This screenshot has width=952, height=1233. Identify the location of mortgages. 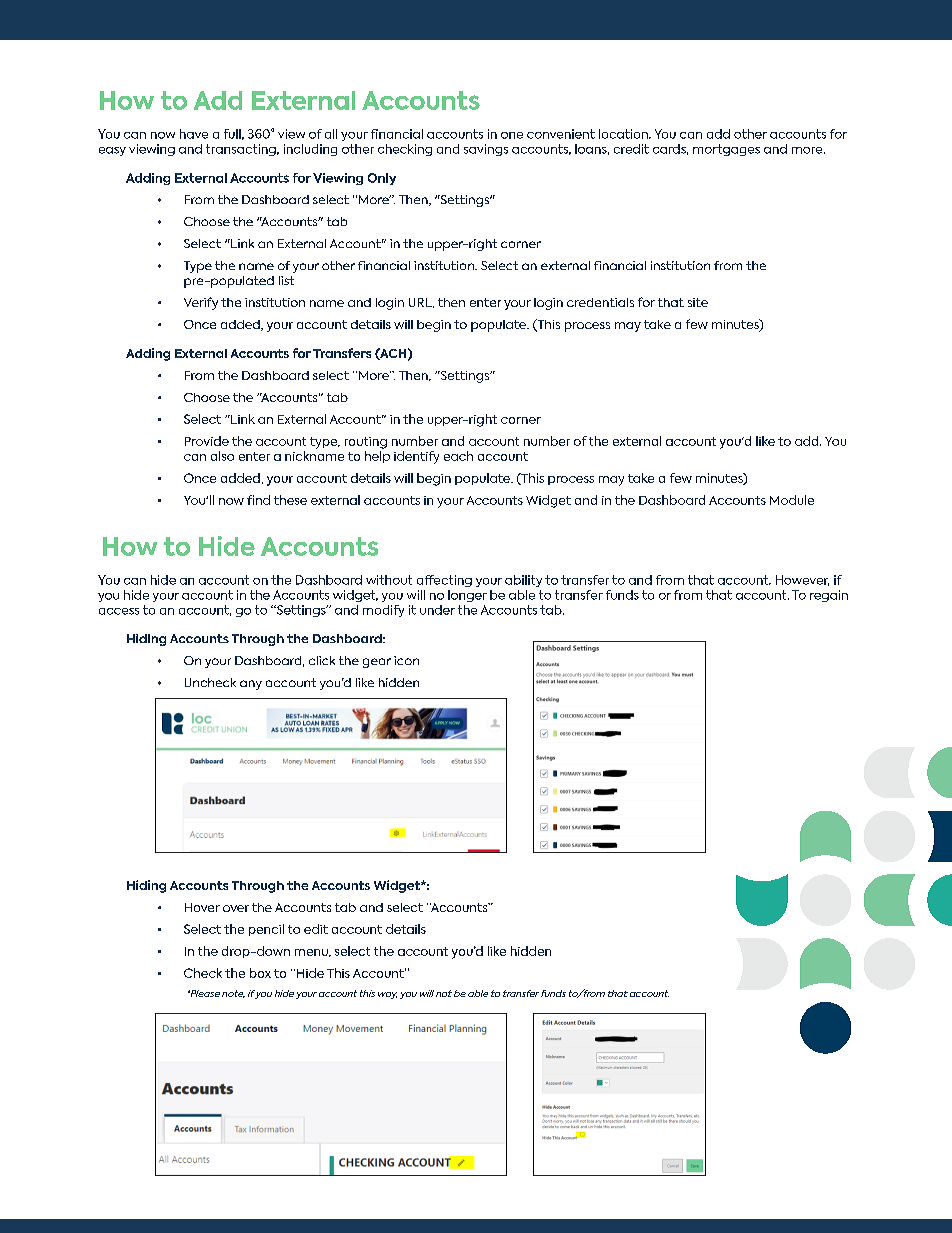
(726, 150).
